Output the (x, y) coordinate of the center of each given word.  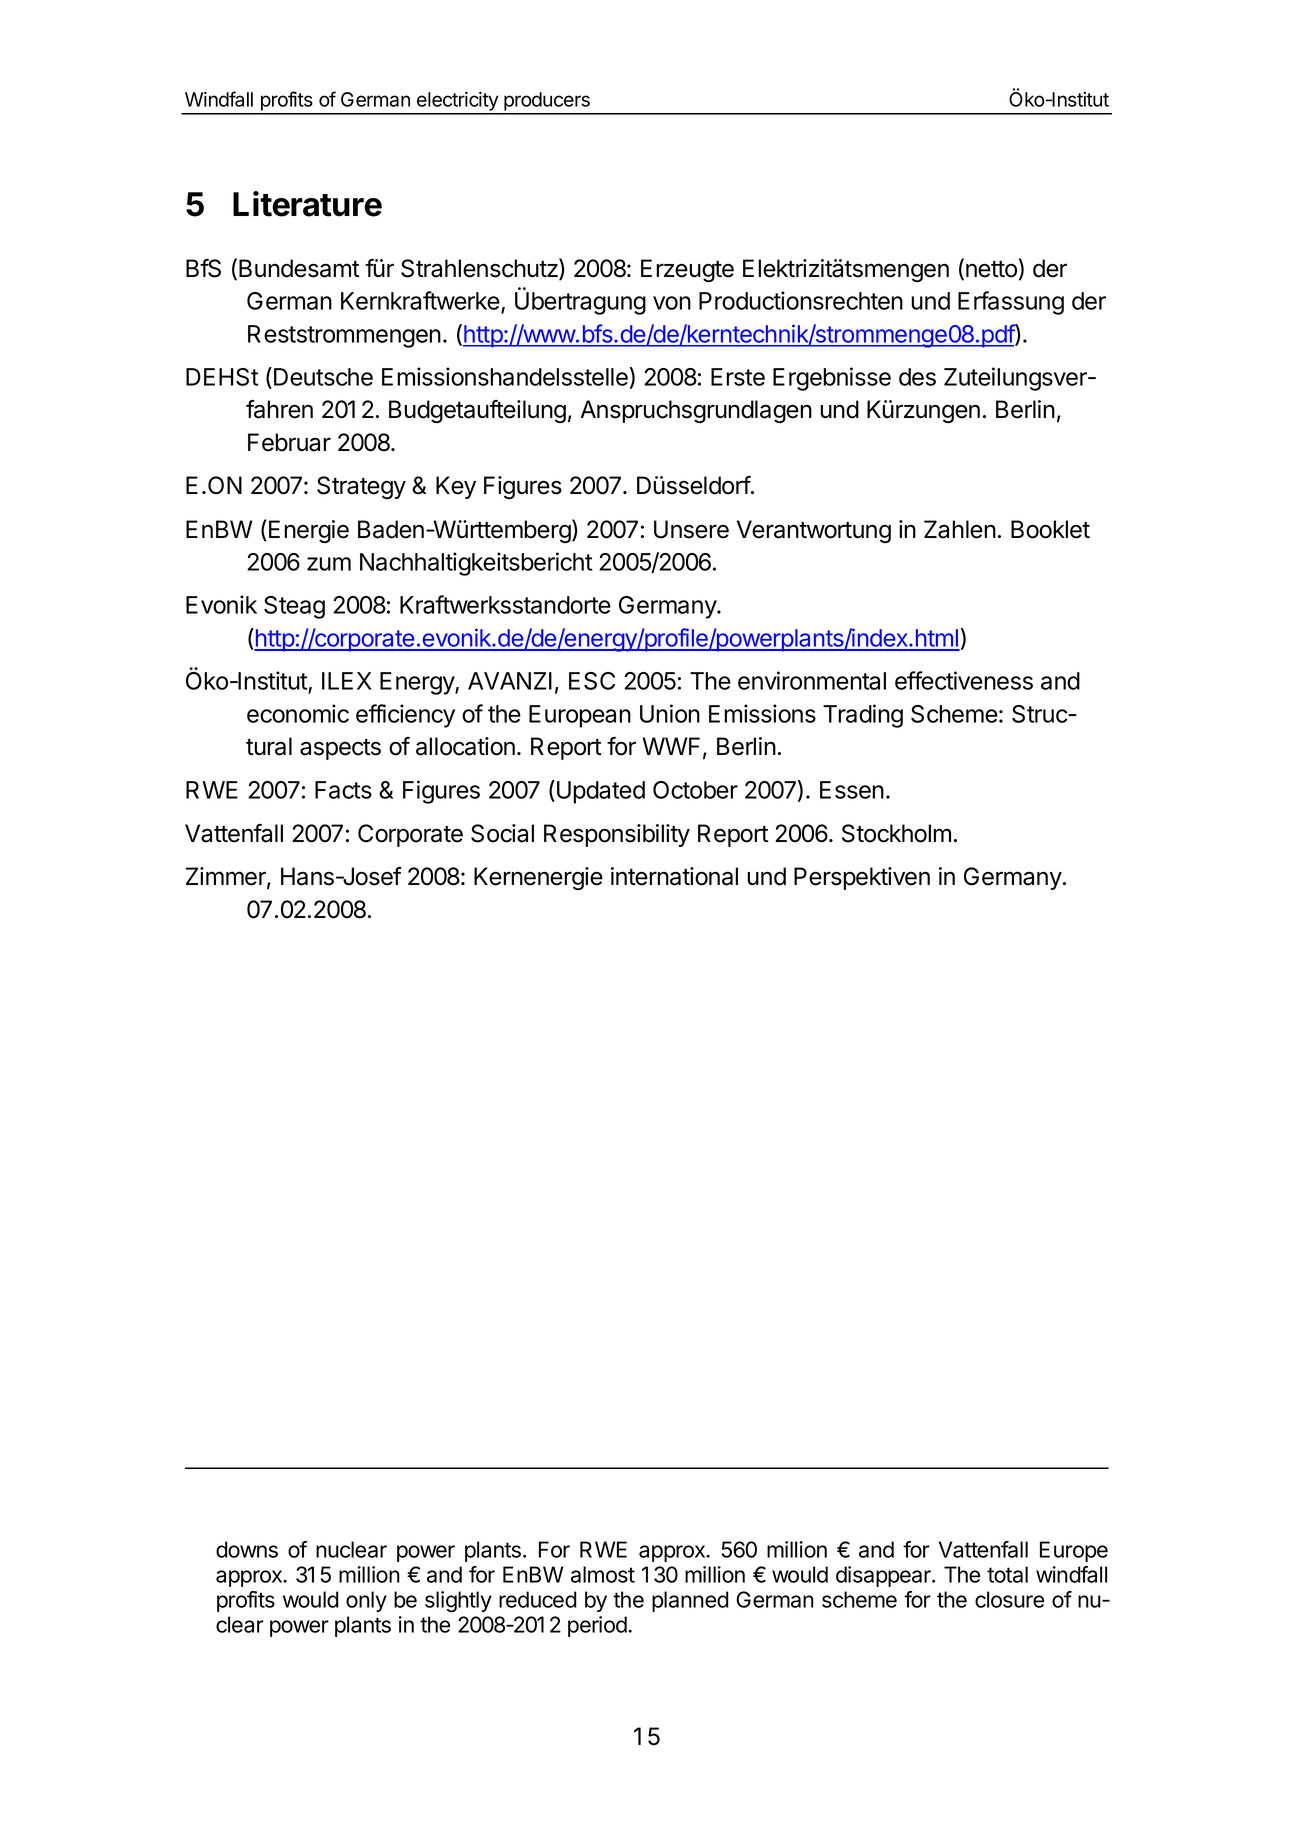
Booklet (1050, 529)
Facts (343, 790)
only (366, 1601)
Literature (307, 204)
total (1007, 1574)
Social (502, 833)
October (695, 790)
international (674, 876)
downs (247, 1549)
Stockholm (896, 833)
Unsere (691, 529)
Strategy (361, 487)
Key (456, 487)
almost (603, 1574)
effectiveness (964, 680)
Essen (852, 790)
